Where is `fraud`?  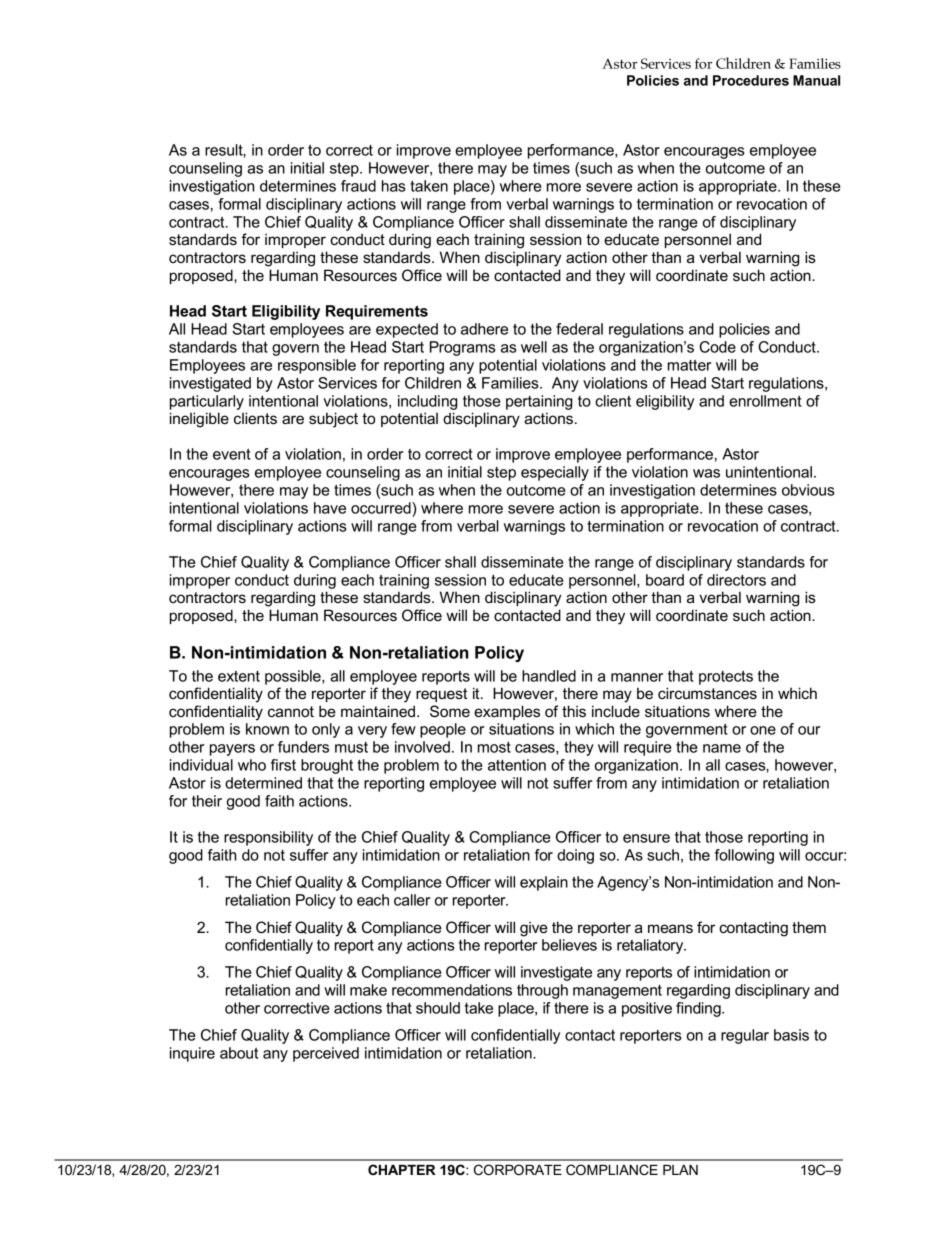
fraud is located at coordinates (358, 186).
